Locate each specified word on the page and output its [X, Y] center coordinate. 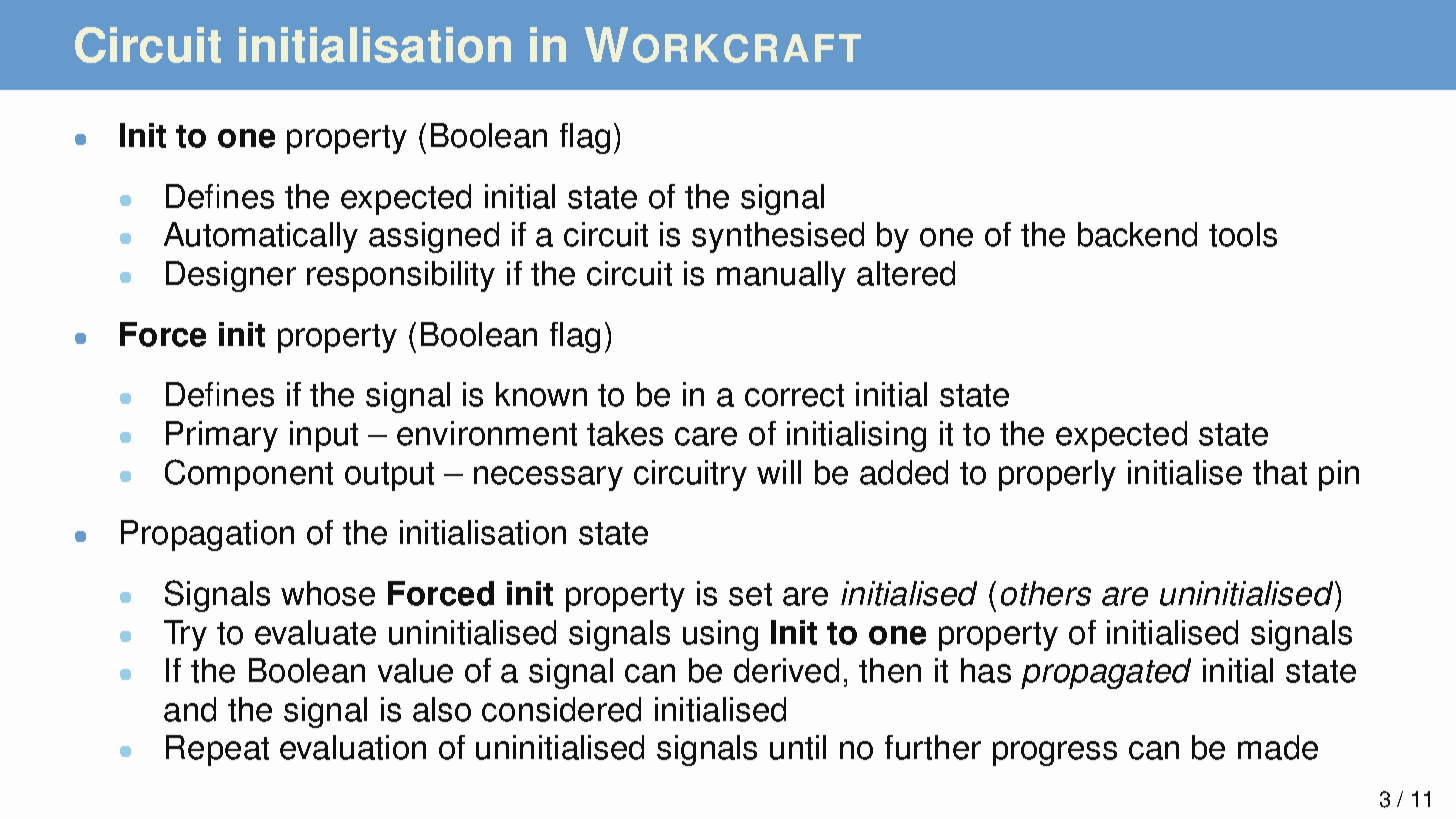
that [1280, 472]
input [324, 436]
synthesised [778, 237]
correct [794, 395]
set [750, 594]
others [1046, 593]
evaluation [353, 747]
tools [1243, 234]
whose [328, 593]
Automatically [261, 237]
